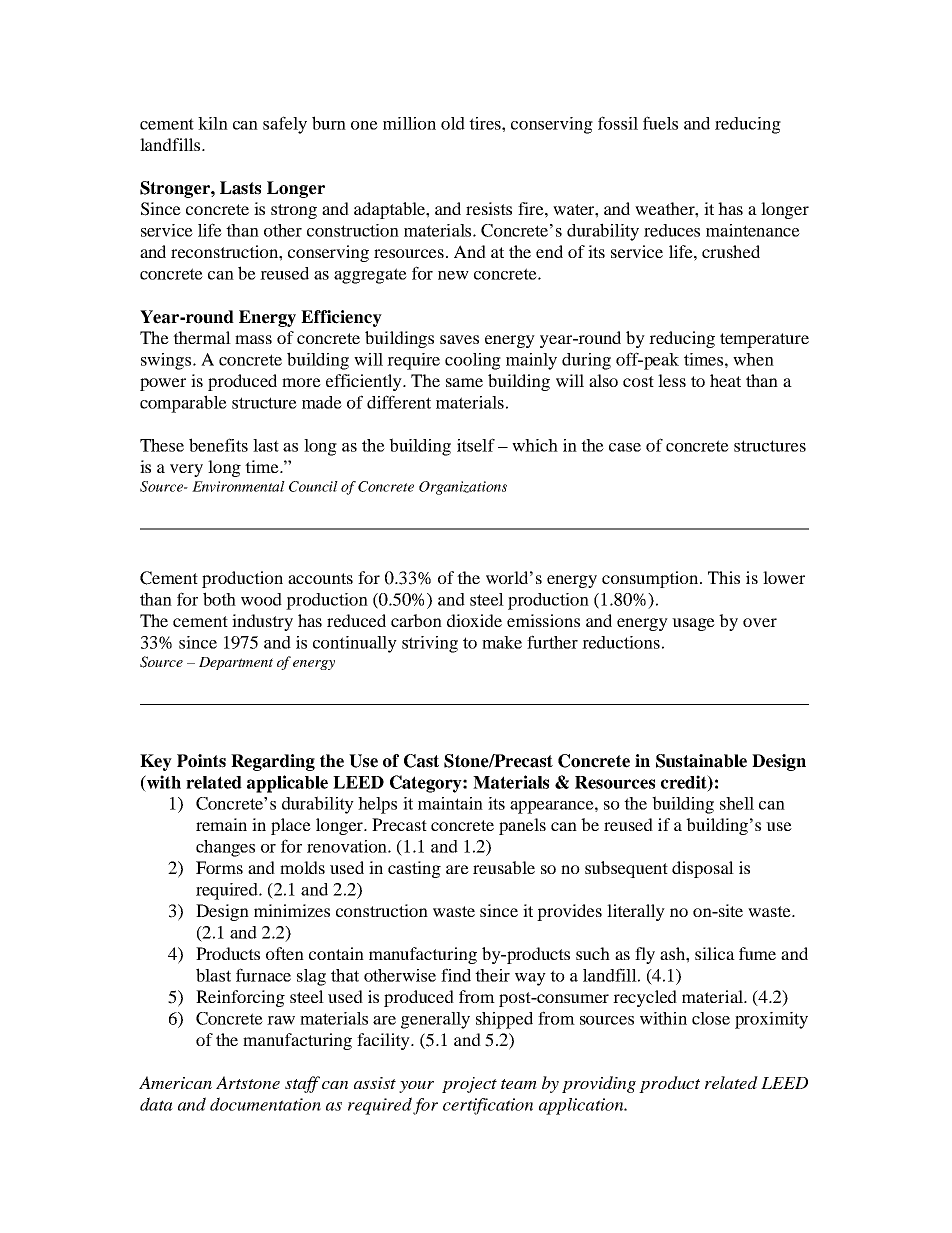 Image resolution: width=952 pixels, height=1233 pixels. I want to click on kiln, so click(213, 123).
